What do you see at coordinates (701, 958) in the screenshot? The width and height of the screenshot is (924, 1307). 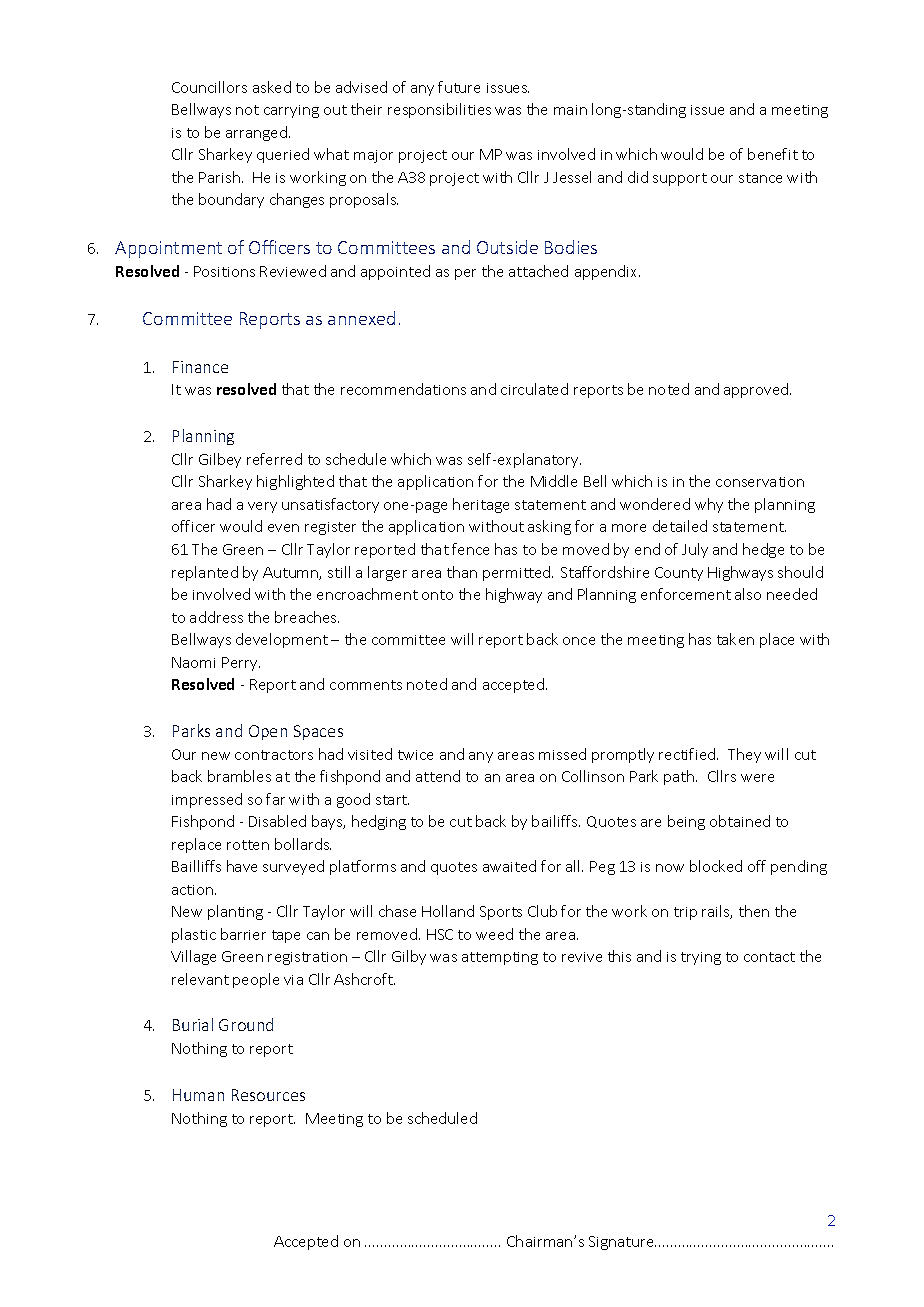 I see `trying` at bounding box center [701, 958].
